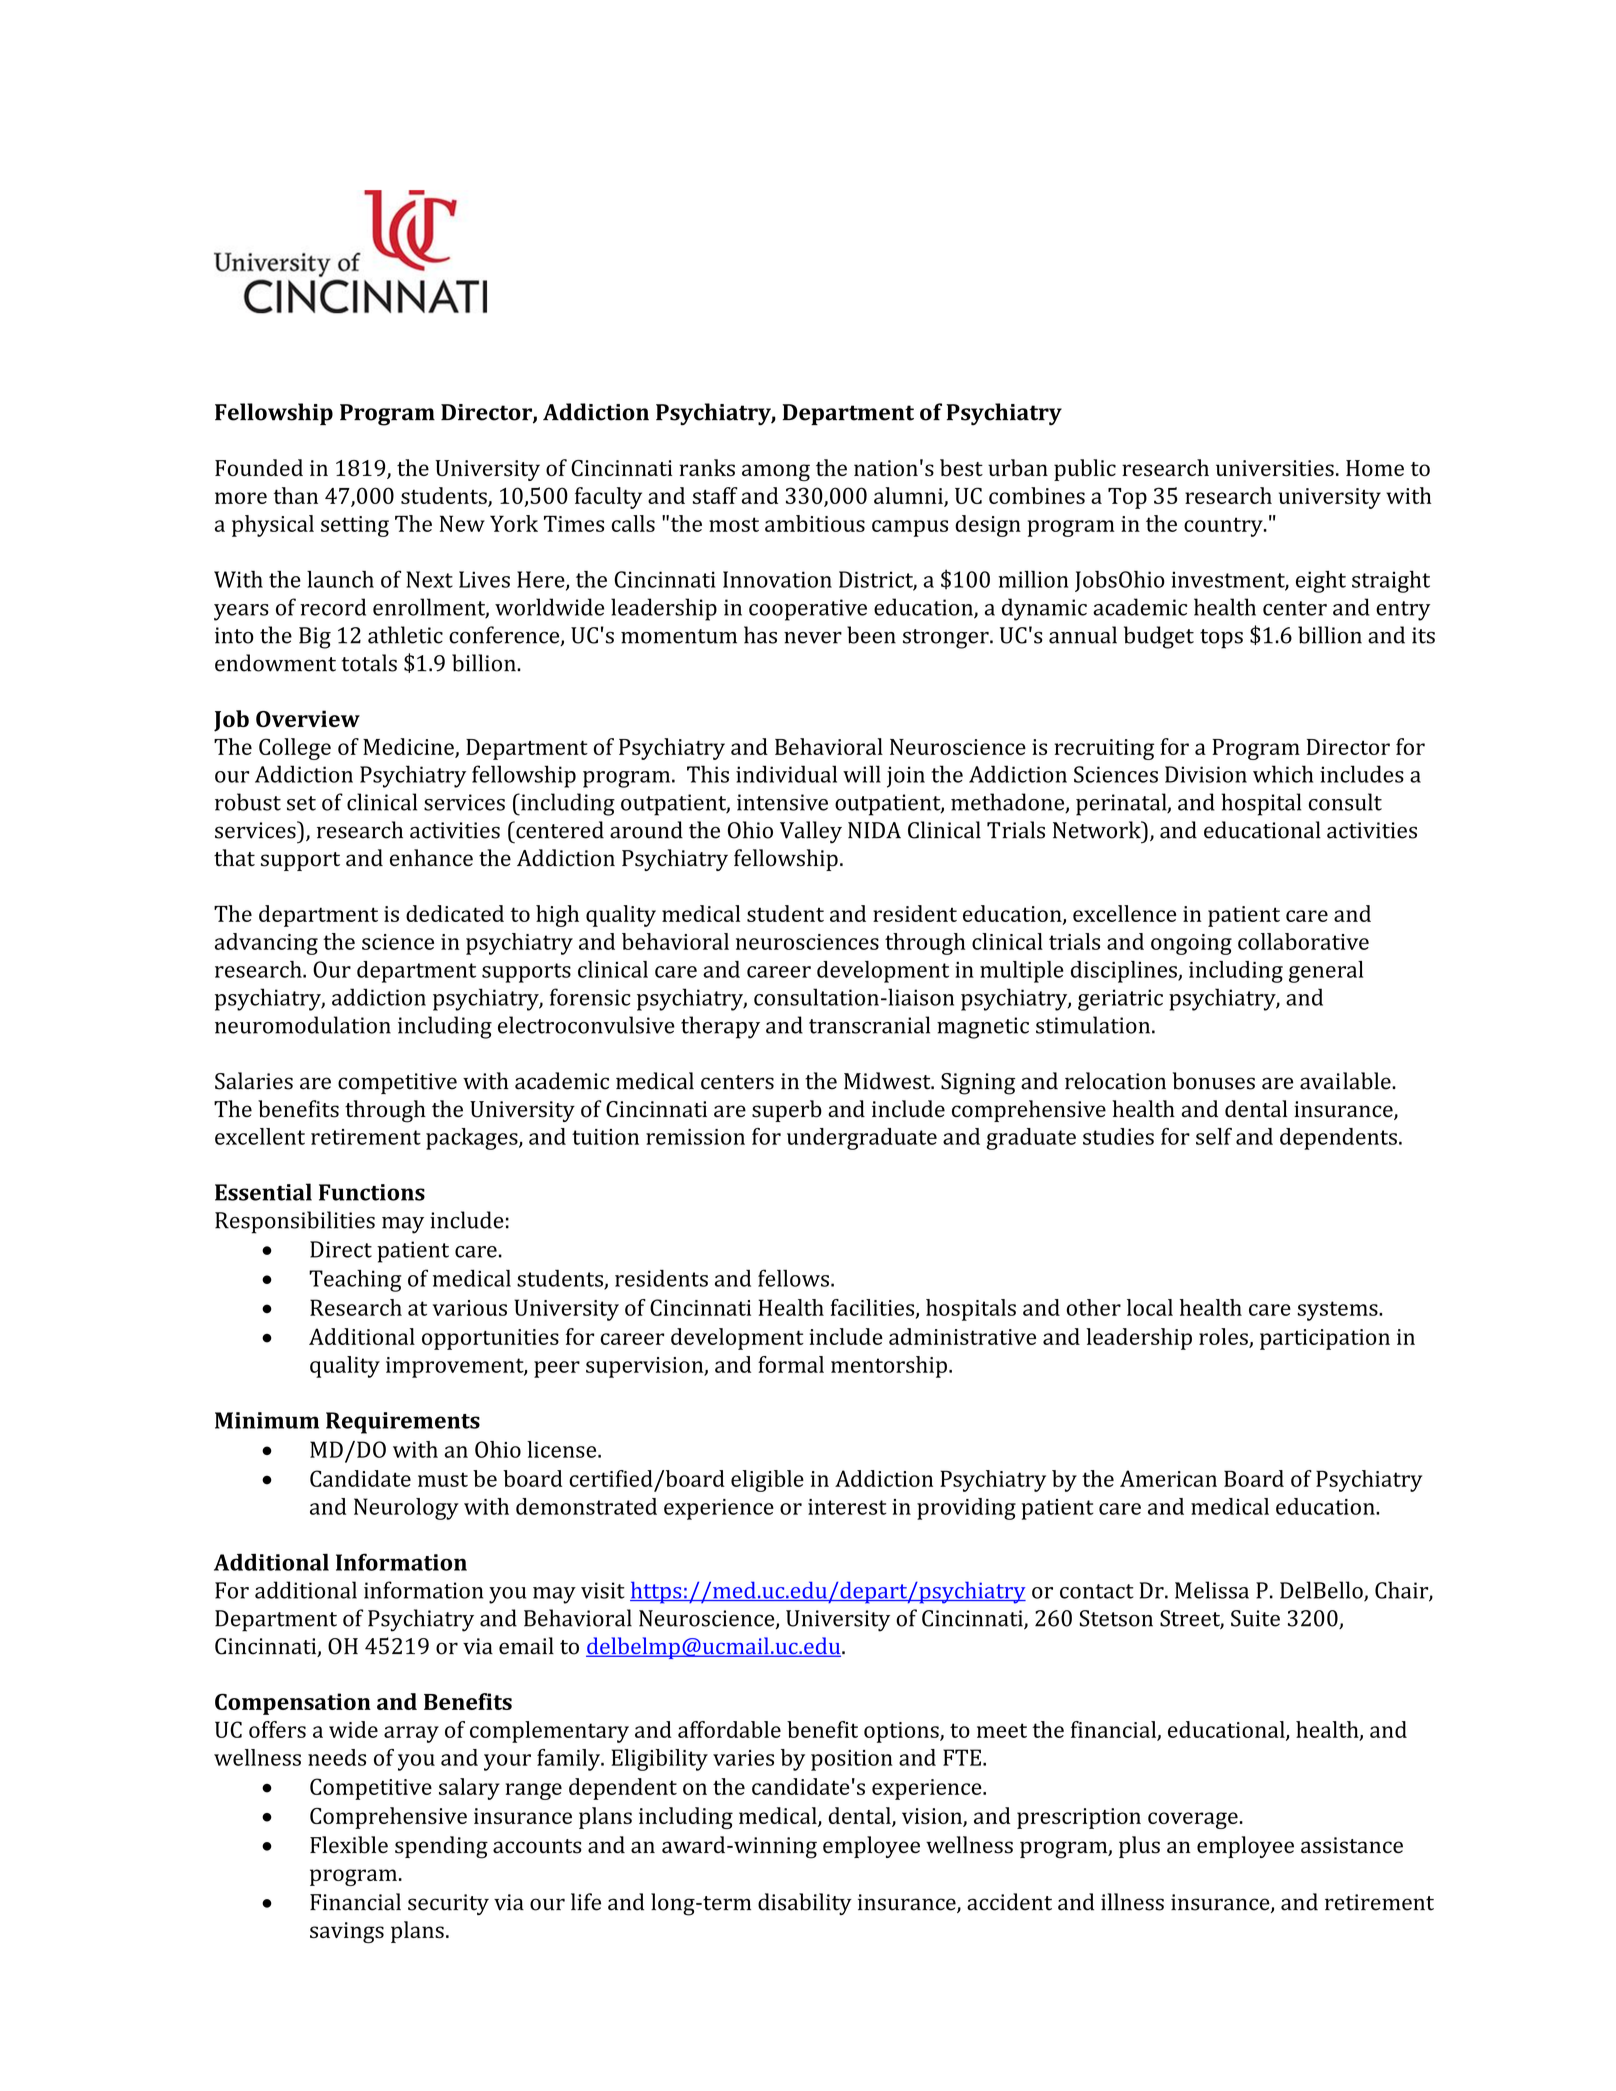 Image resolution: width=1616 pixels, height=2091 pixels. What do you see at coordinates (791, 1364) in the screenshot?
I see `formal` at bounding box center [791, 1364].
